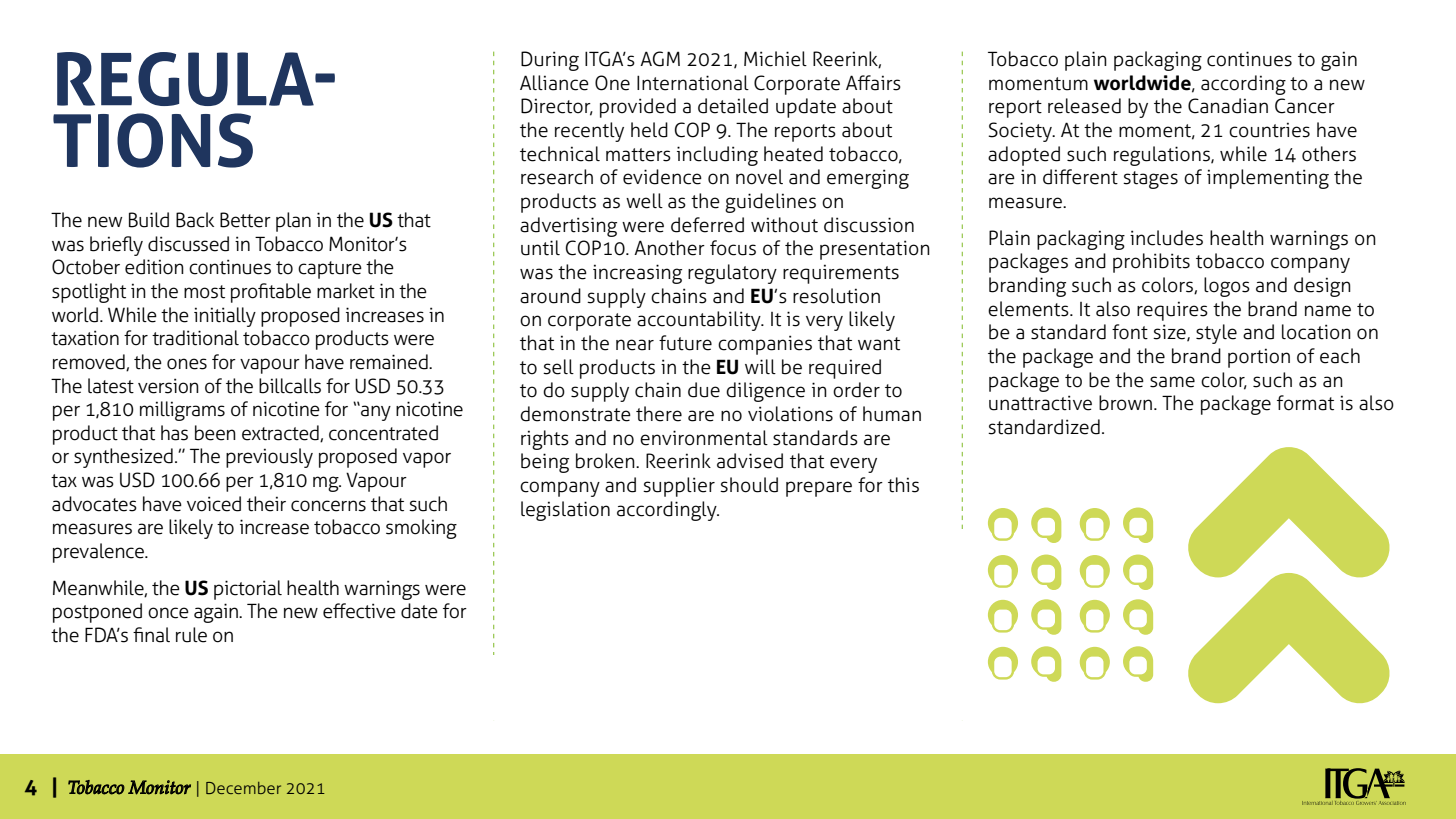 Image resolution: width=1456 pixels, height=819 pixels. Describe the element at coordinates (693, 83) in the image. I see `International` at that location.
